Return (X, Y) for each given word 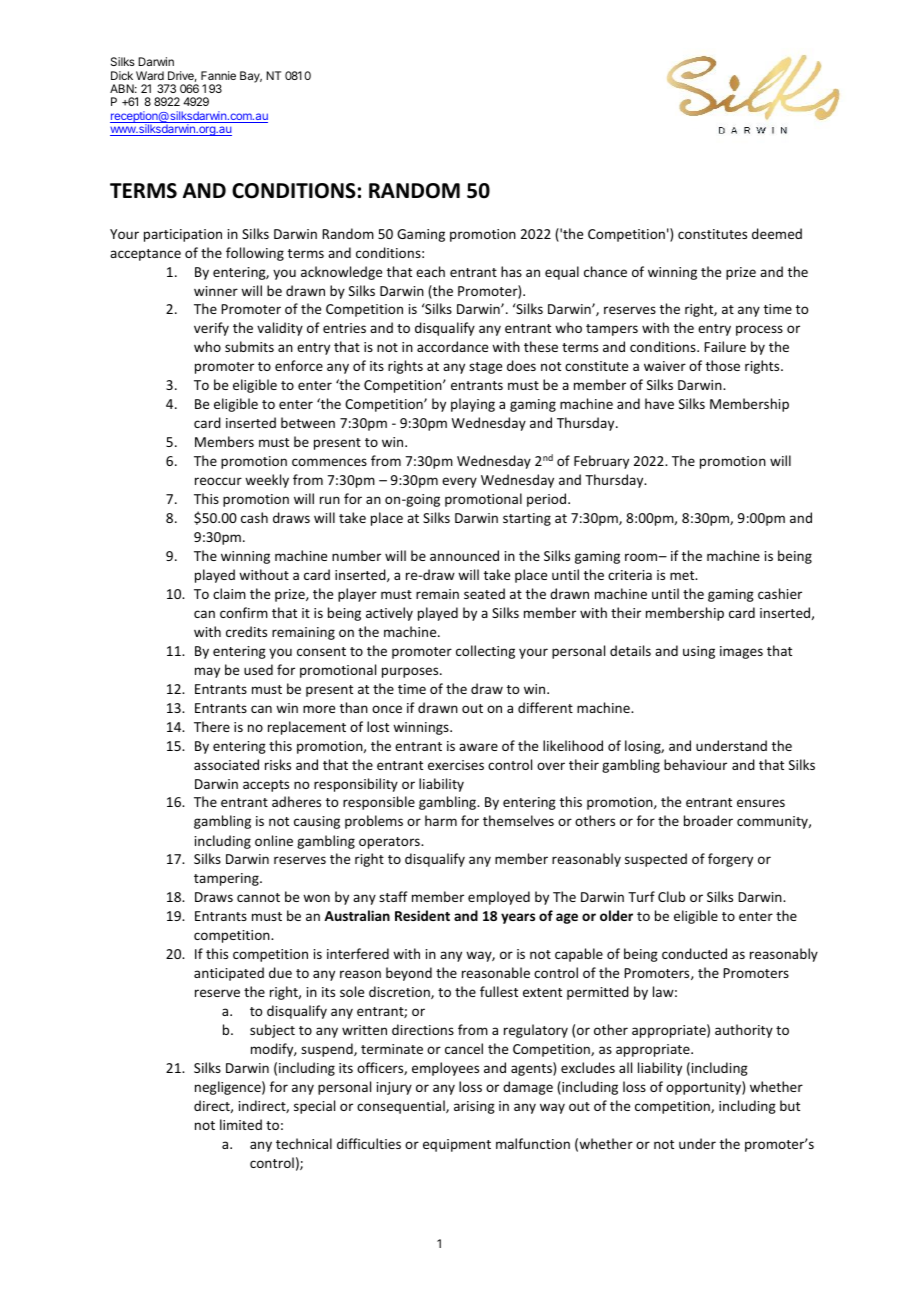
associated (226, 764)
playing (473, 405)
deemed (777, 233)
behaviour (695, 764)
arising (474, 1107)
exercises (456, 765)
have (659, 403)
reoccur (218, 481)
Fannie (218, 75)
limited (241, 1124)
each (430, 271)
